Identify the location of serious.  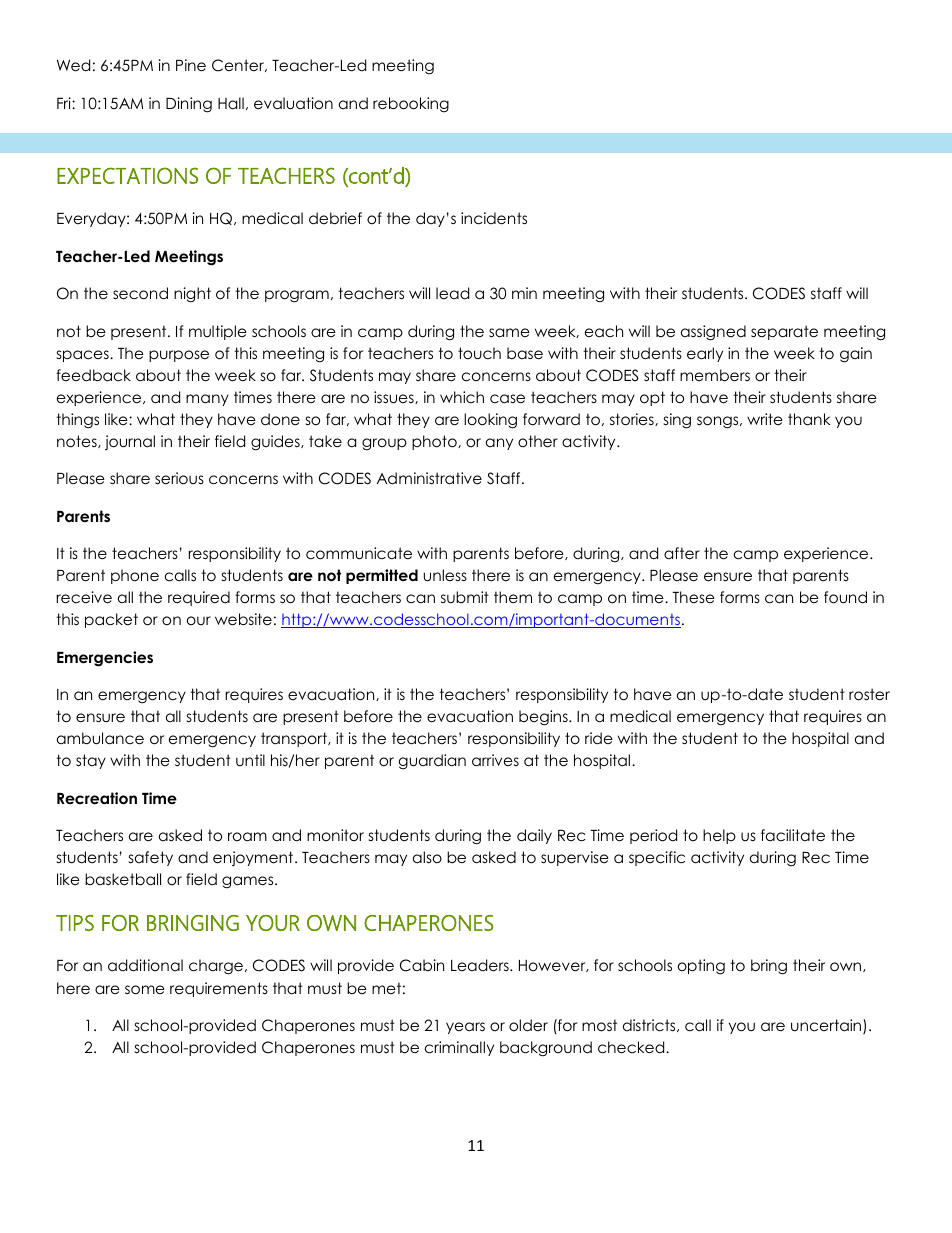
(179, 478).
